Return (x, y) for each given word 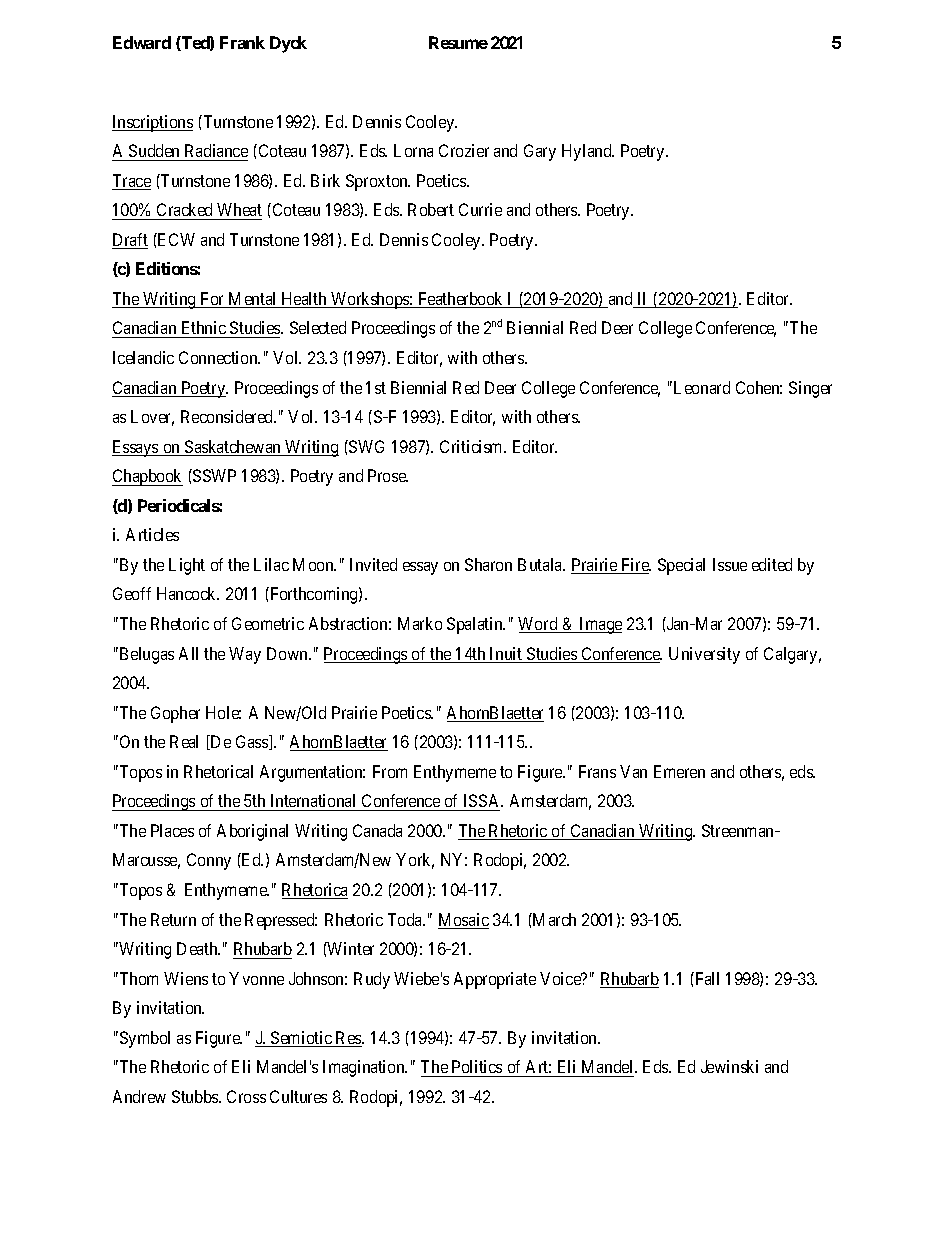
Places (172, 830)
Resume (458, 42)
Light (187, 566)
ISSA (483, 800)
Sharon (488, 564)
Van (633, 771)
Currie (480, 209)
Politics (477, 1066)
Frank (242, 42)
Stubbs (196, 1096)
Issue (730, 564)
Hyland (588, 152)
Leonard (702, 387)
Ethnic (203, 329)
